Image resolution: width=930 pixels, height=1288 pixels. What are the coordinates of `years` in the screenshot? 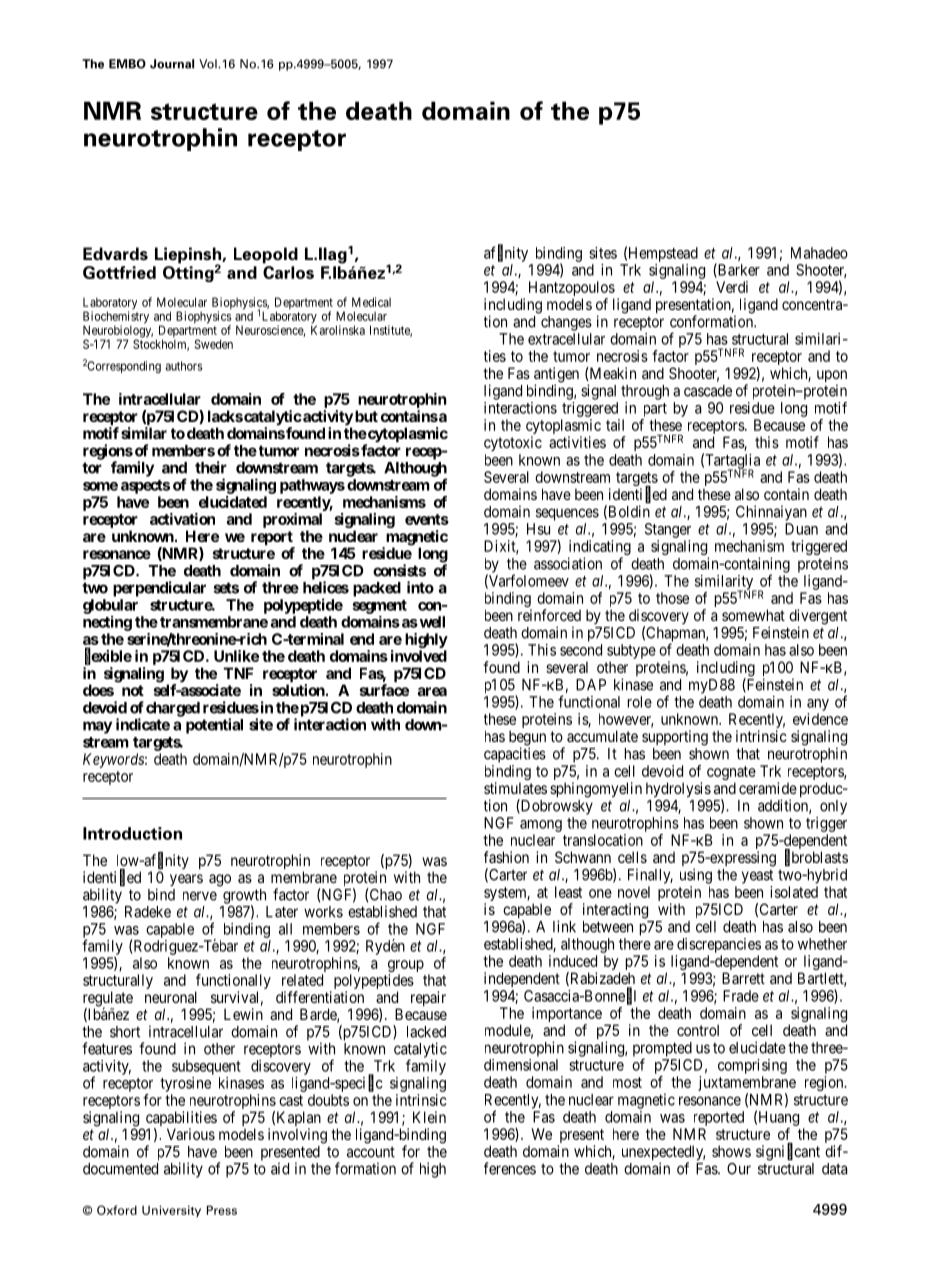 It's located at (186, 880).
